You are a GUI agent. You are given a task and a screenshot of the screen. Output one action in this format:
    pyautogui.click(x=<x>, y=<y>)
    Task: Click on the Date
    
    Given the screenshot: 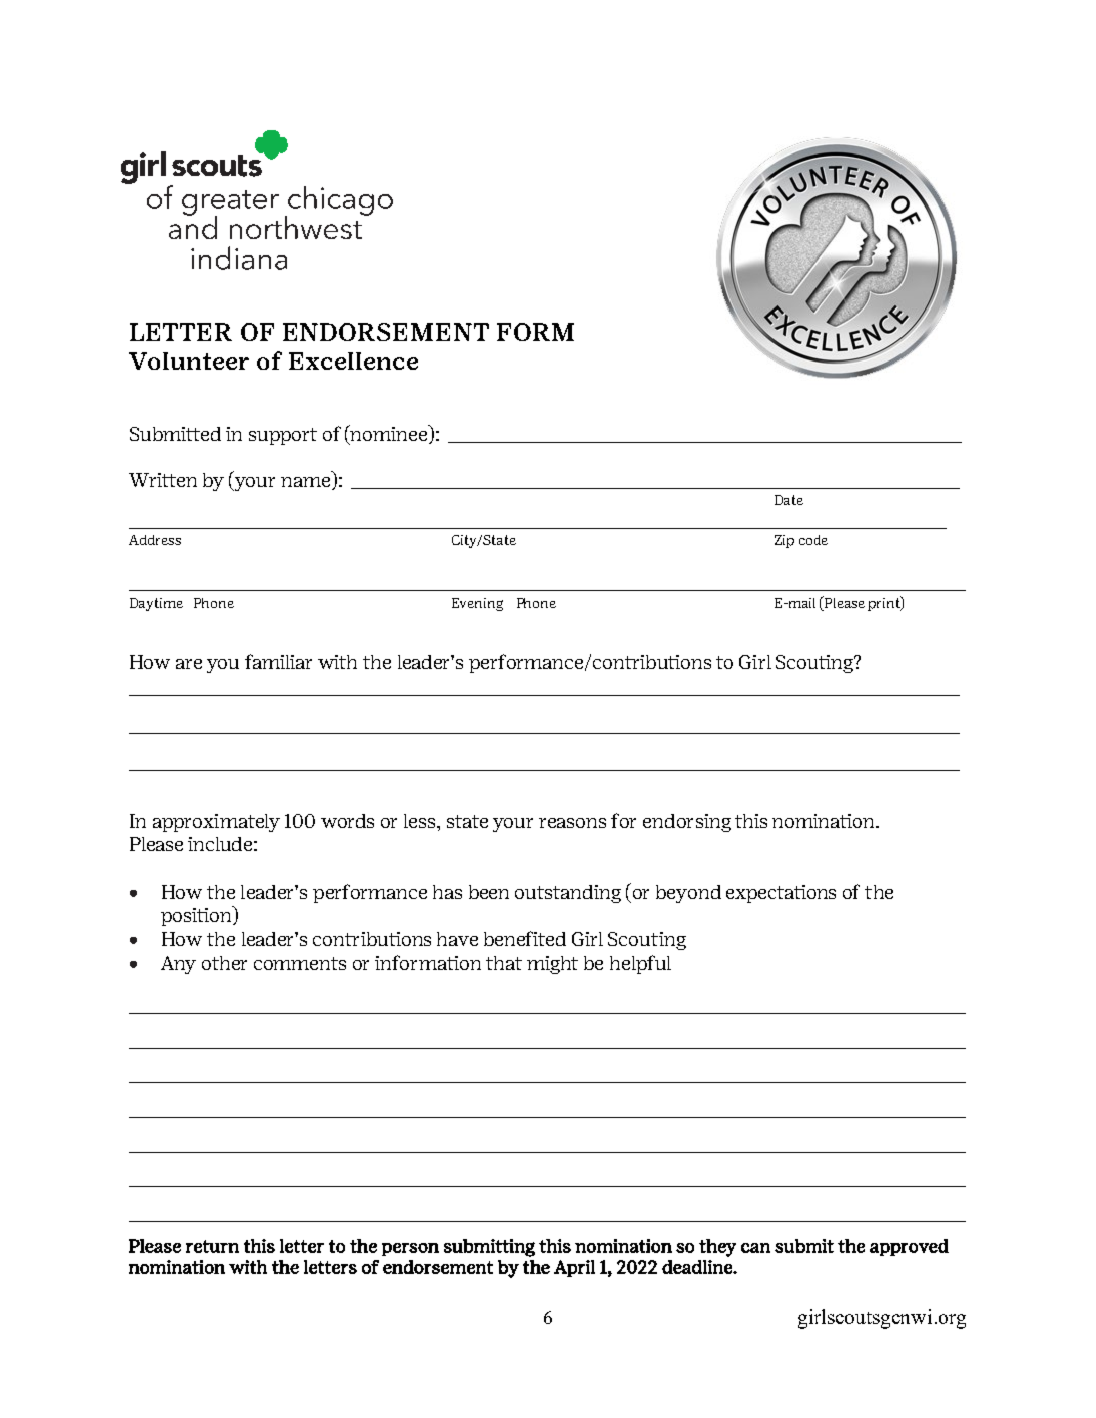 What is the action you would take?
    pyautogui.click(x=789, y=500)
